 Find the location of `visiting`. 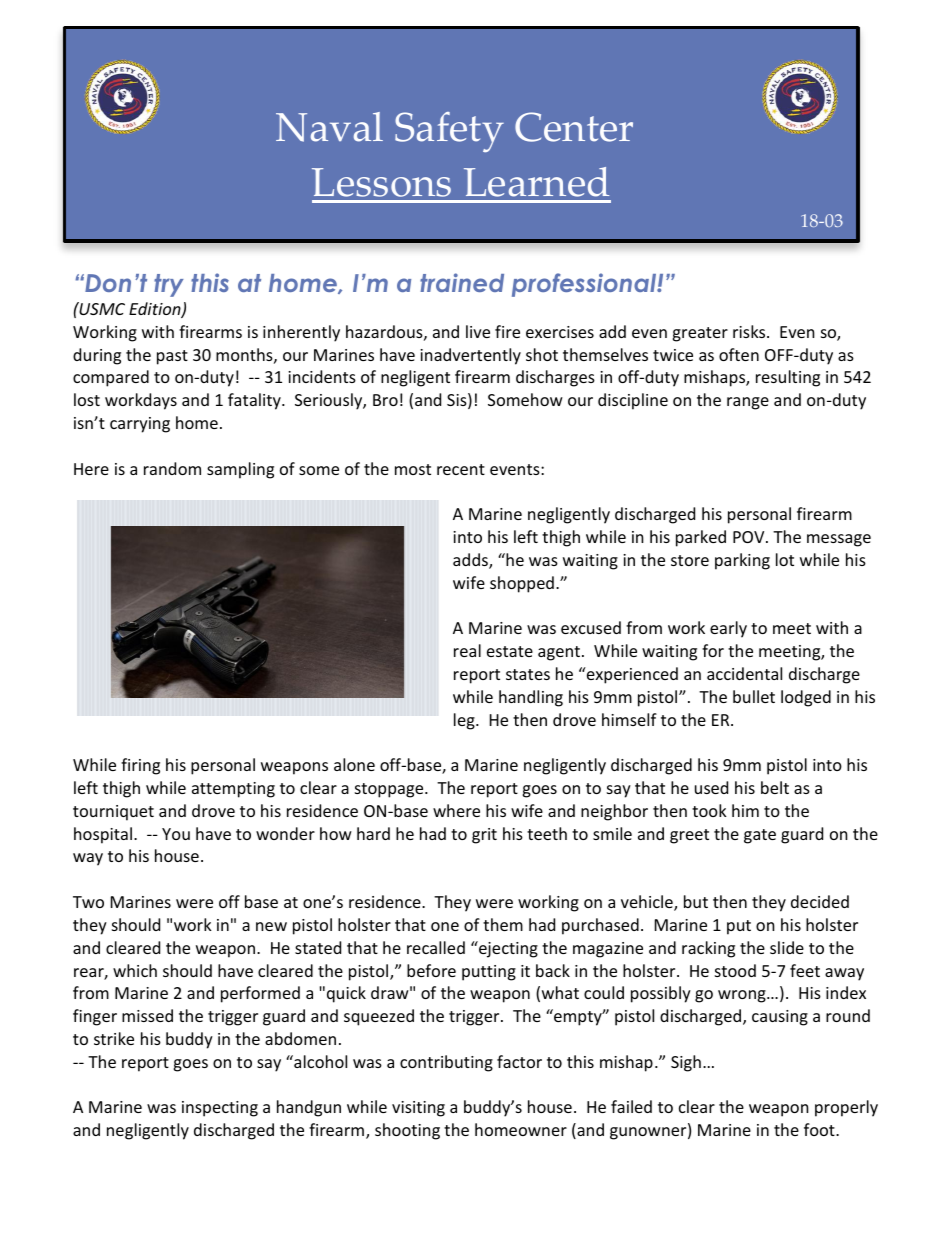

visiting is located at coordinates (418, 1109).
